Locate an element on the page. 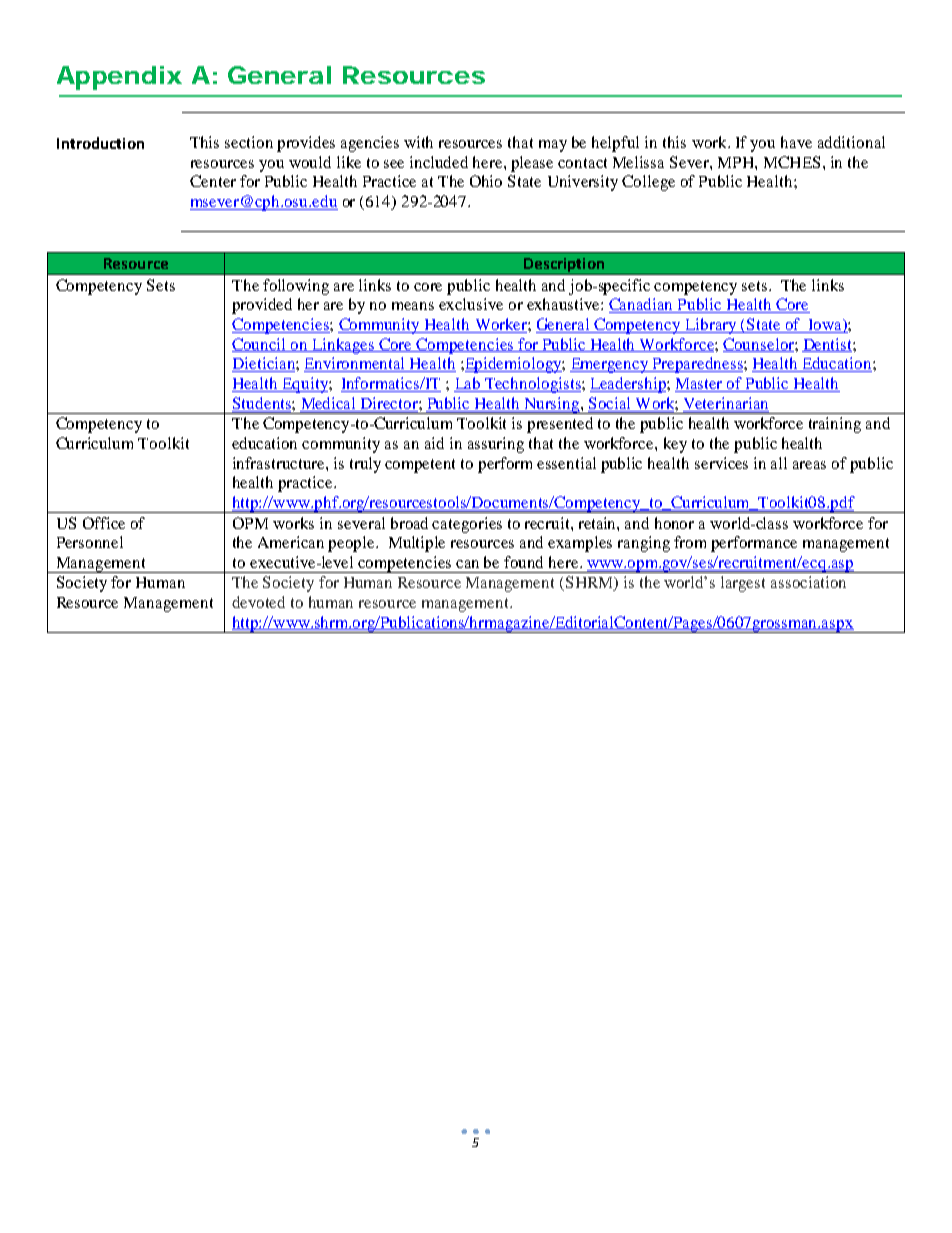 This image has height=1233, width=952. found is located at coordinates (523, 562).
